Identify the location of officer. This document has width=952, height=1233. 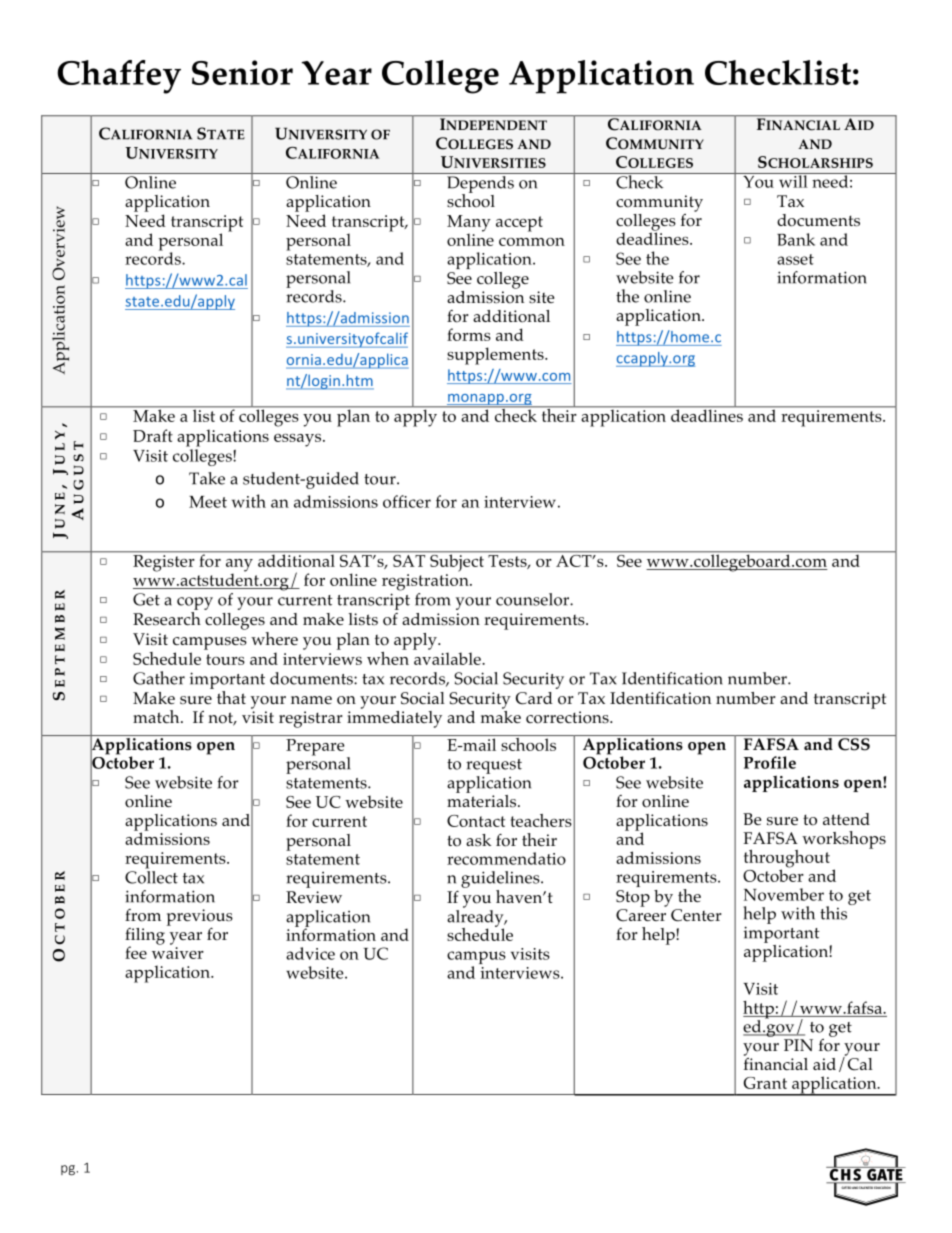
(407, 501).
